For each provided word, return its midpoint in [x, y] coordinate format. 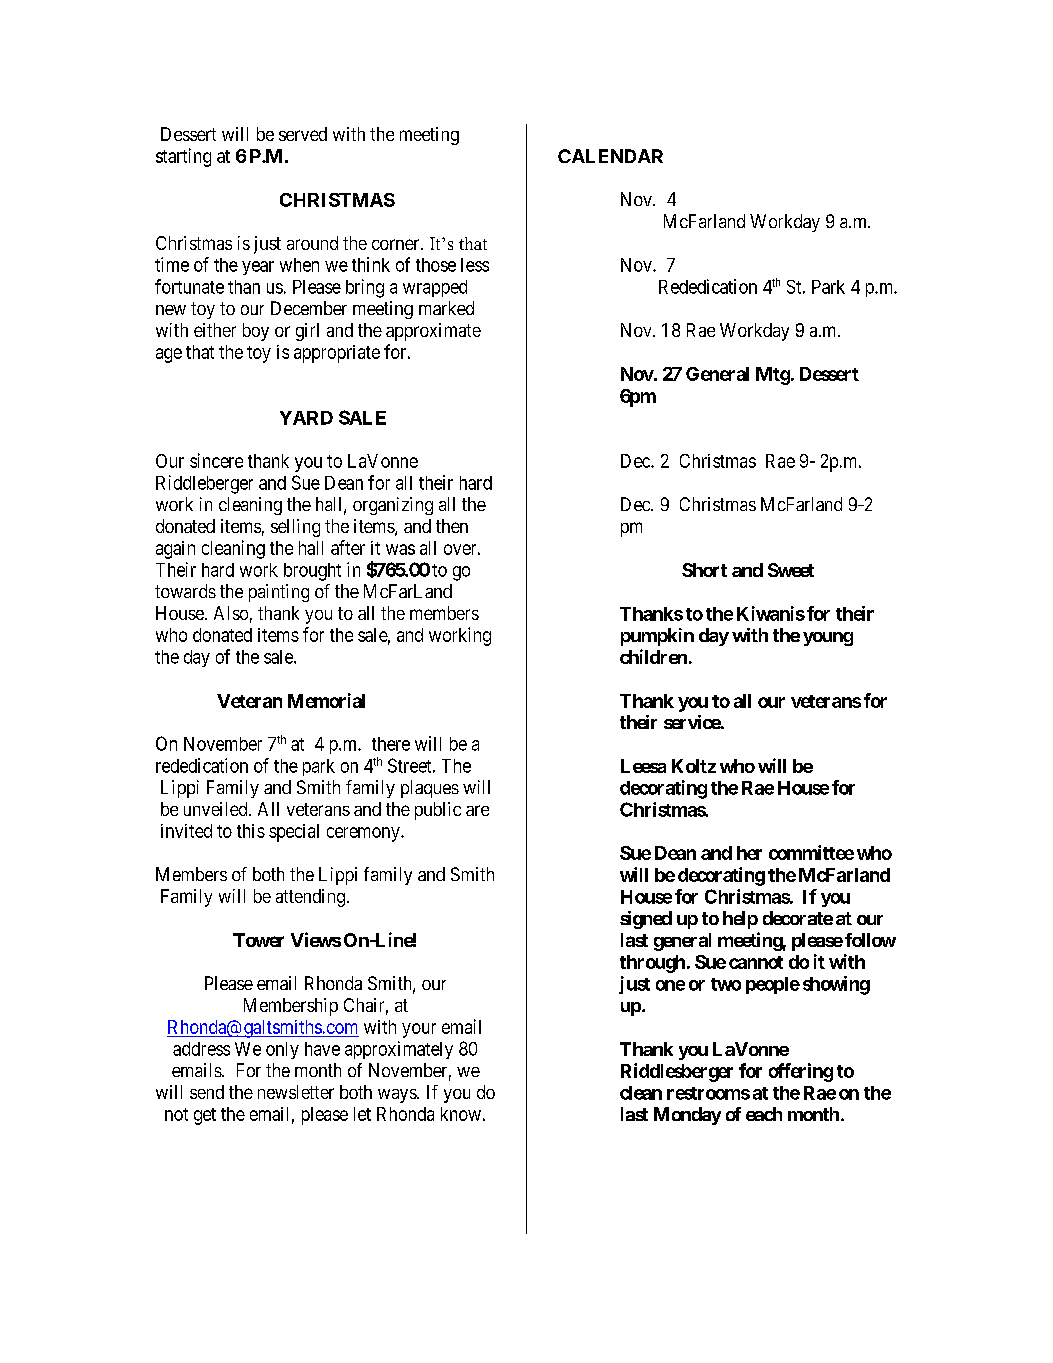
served [303, 134]
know [461, 1114]
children [653, 656]
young [828, 639]
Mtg [773, 376]
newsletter [296, 1092]
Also [231, 613]
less [475, 265]
